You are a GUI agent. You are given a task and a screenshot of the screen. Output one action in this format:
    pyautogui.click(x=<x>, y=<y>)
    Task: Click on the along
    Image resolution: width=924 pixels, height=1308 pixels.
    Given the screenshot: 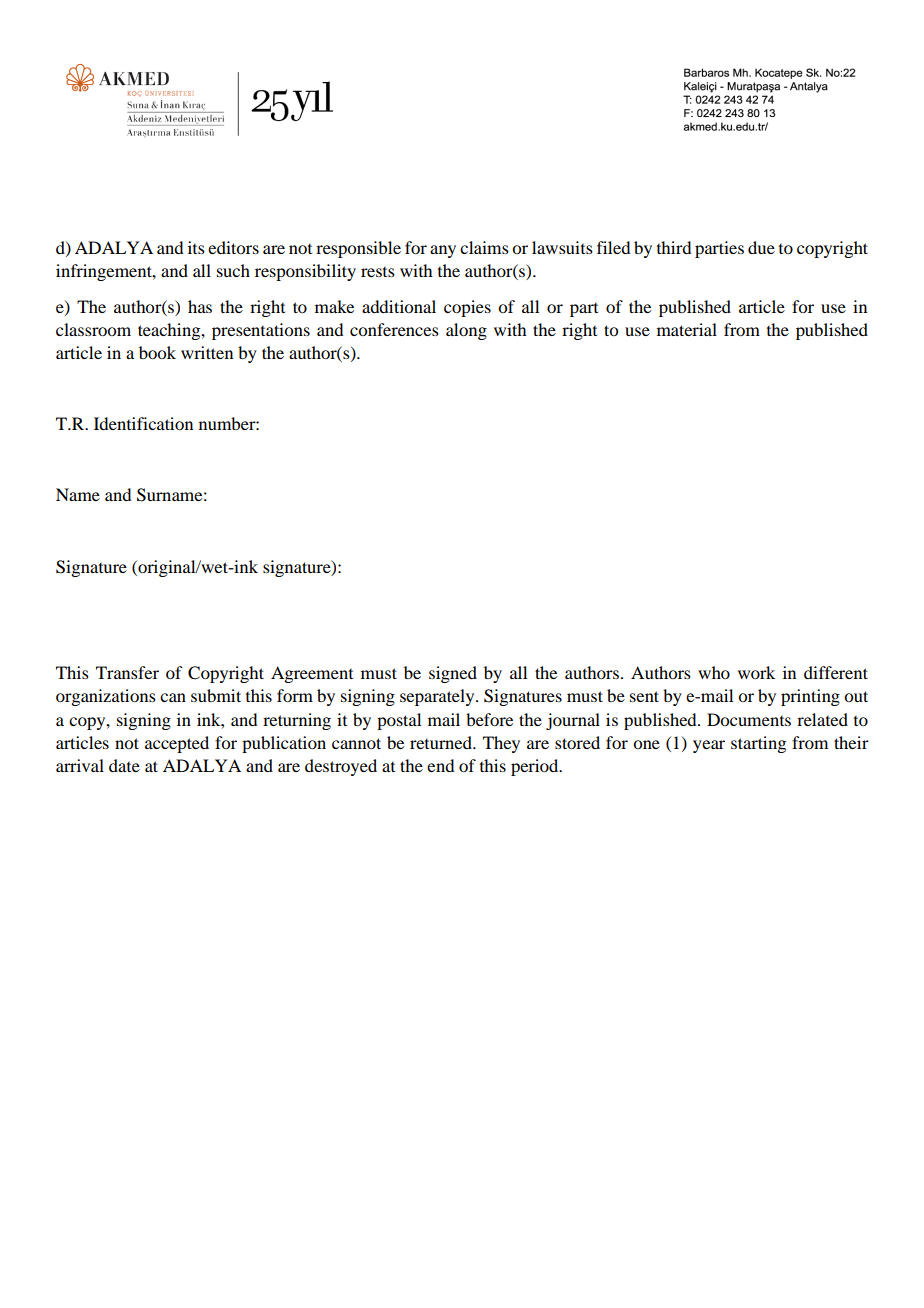 What is the action you would take?
    pyautogui.click(x=466, y=331)
